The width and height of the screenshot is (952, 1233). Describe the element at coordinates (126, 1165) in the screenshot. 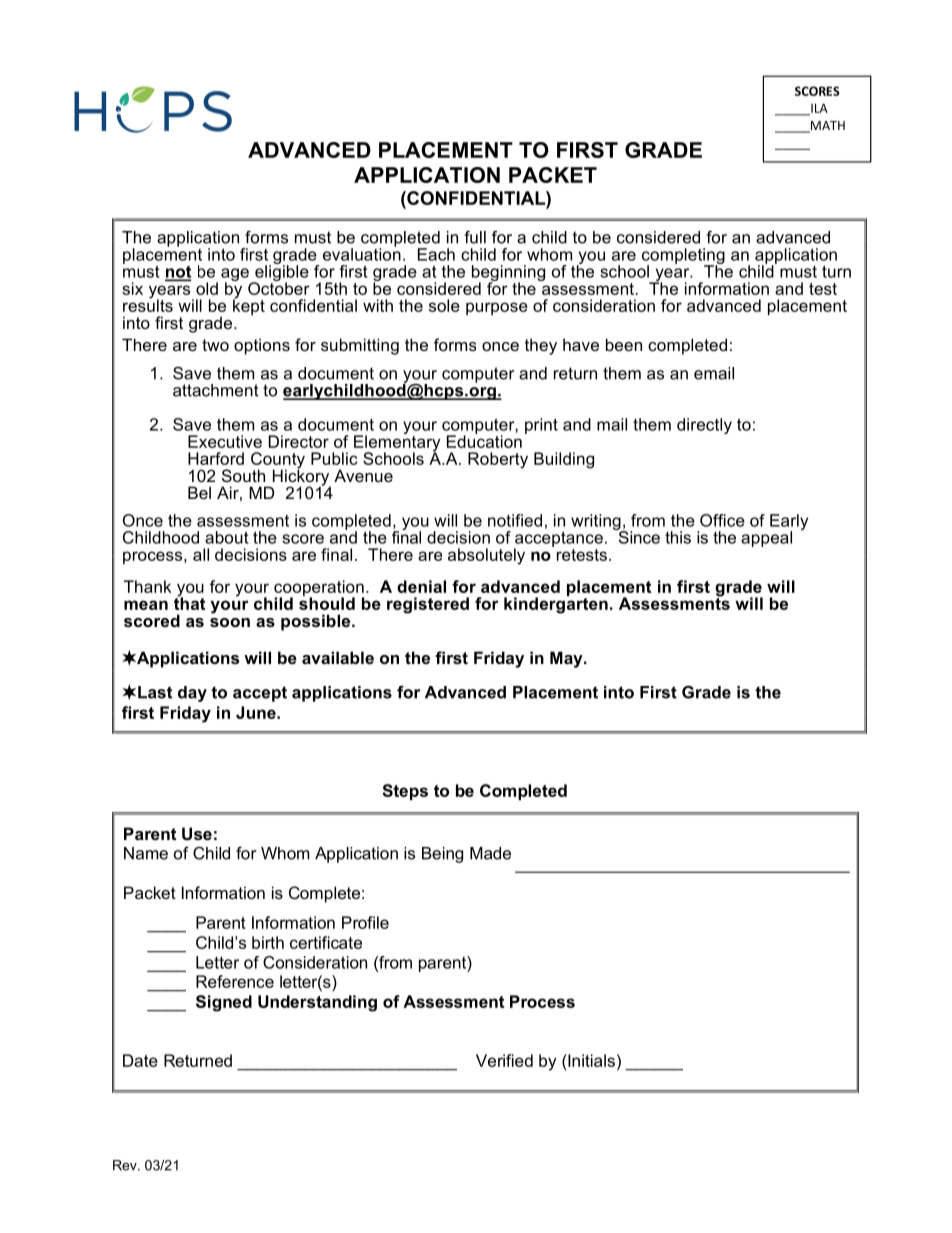

I see `Rev` at that location.
